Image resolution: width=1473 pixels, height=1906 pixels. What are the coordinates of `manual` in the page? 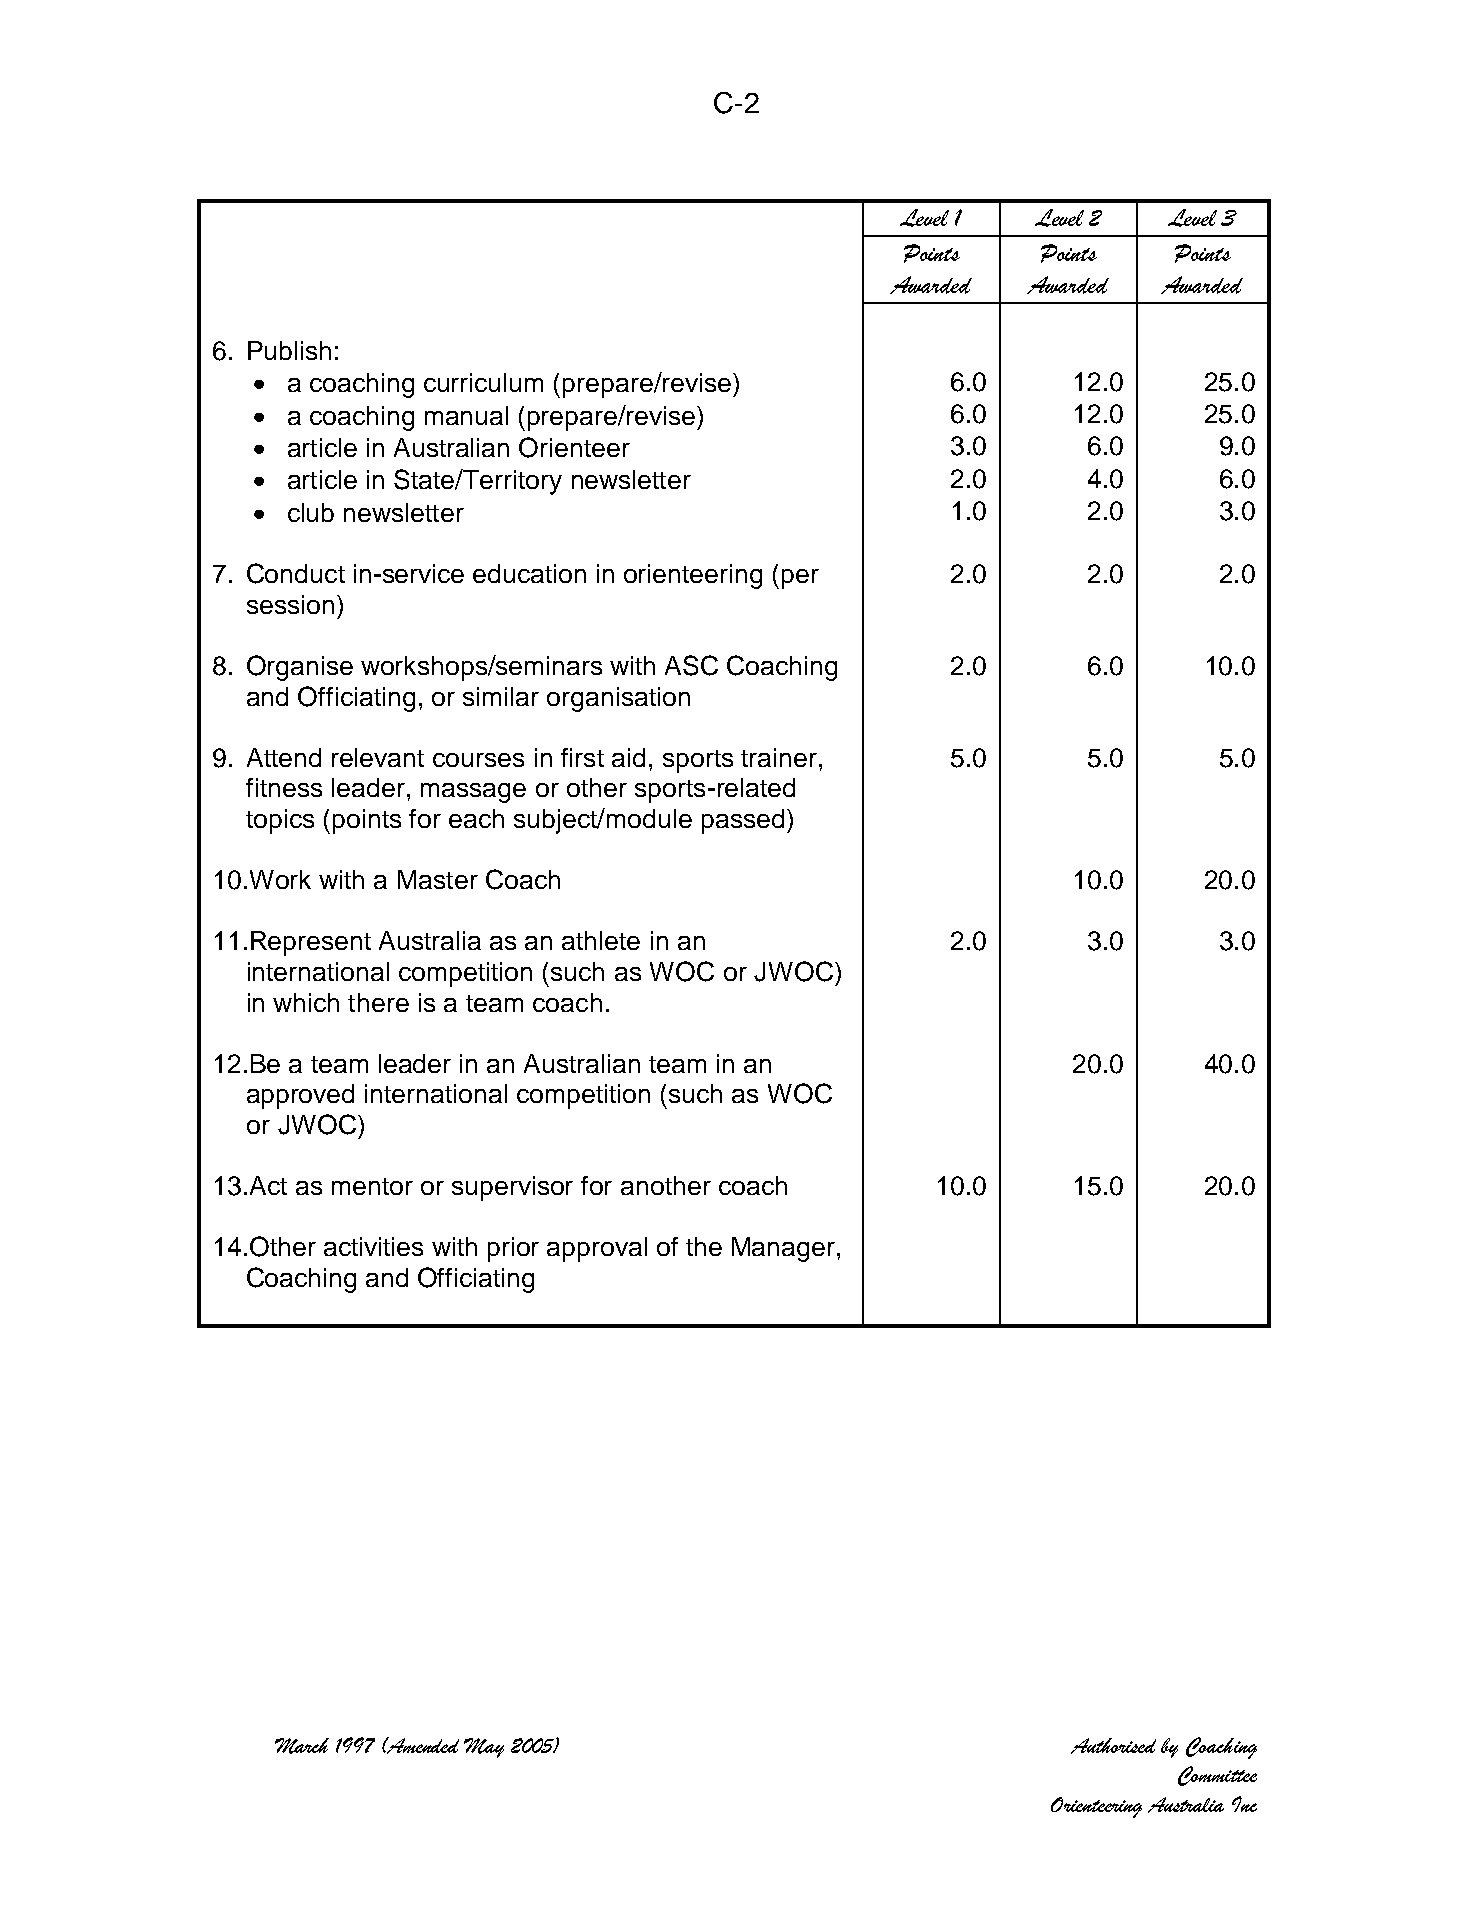 It's located at (466, 415).
